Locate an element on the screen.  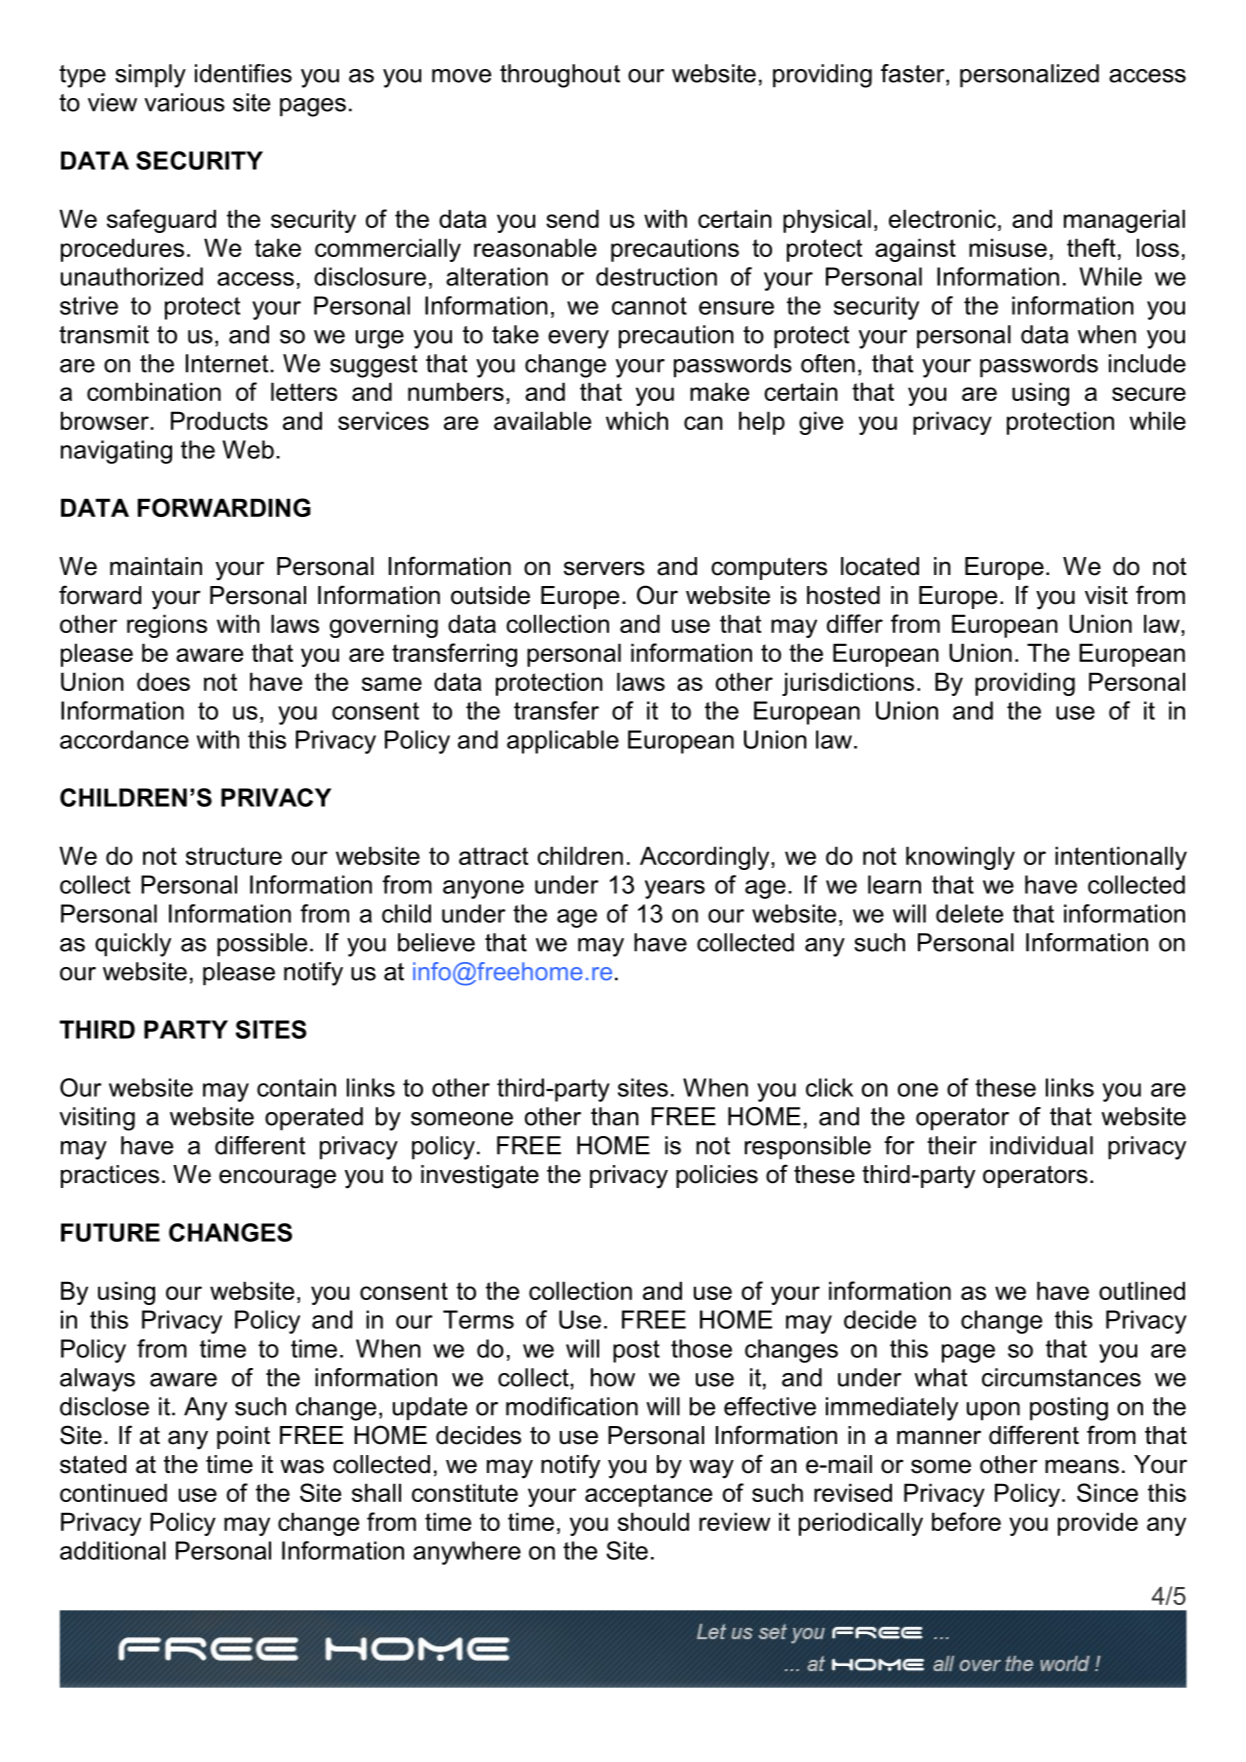
acceptance is located at coordinates (648, 1495).
